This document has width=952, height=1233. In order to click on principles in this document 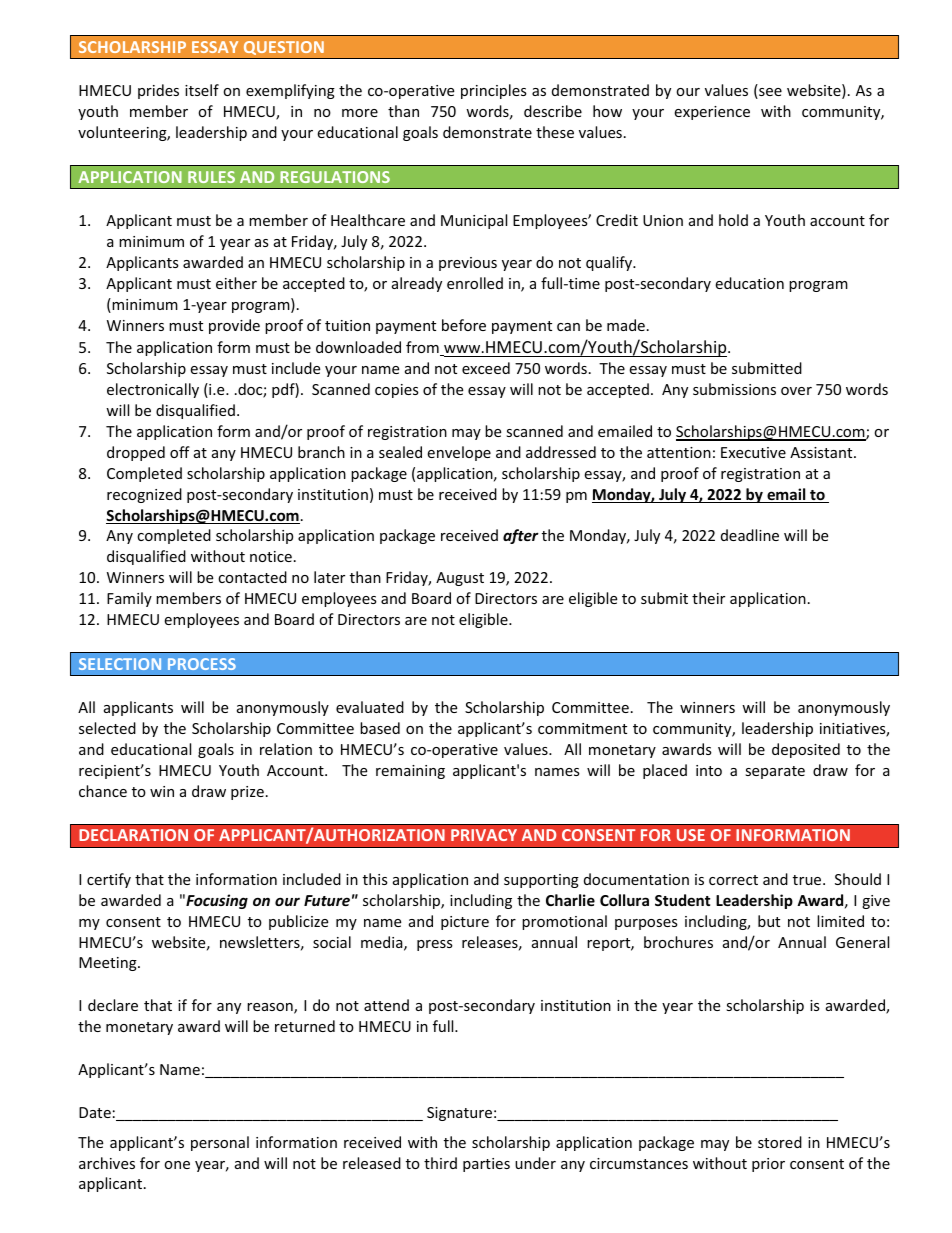, I will do `click(494, 91)`.
